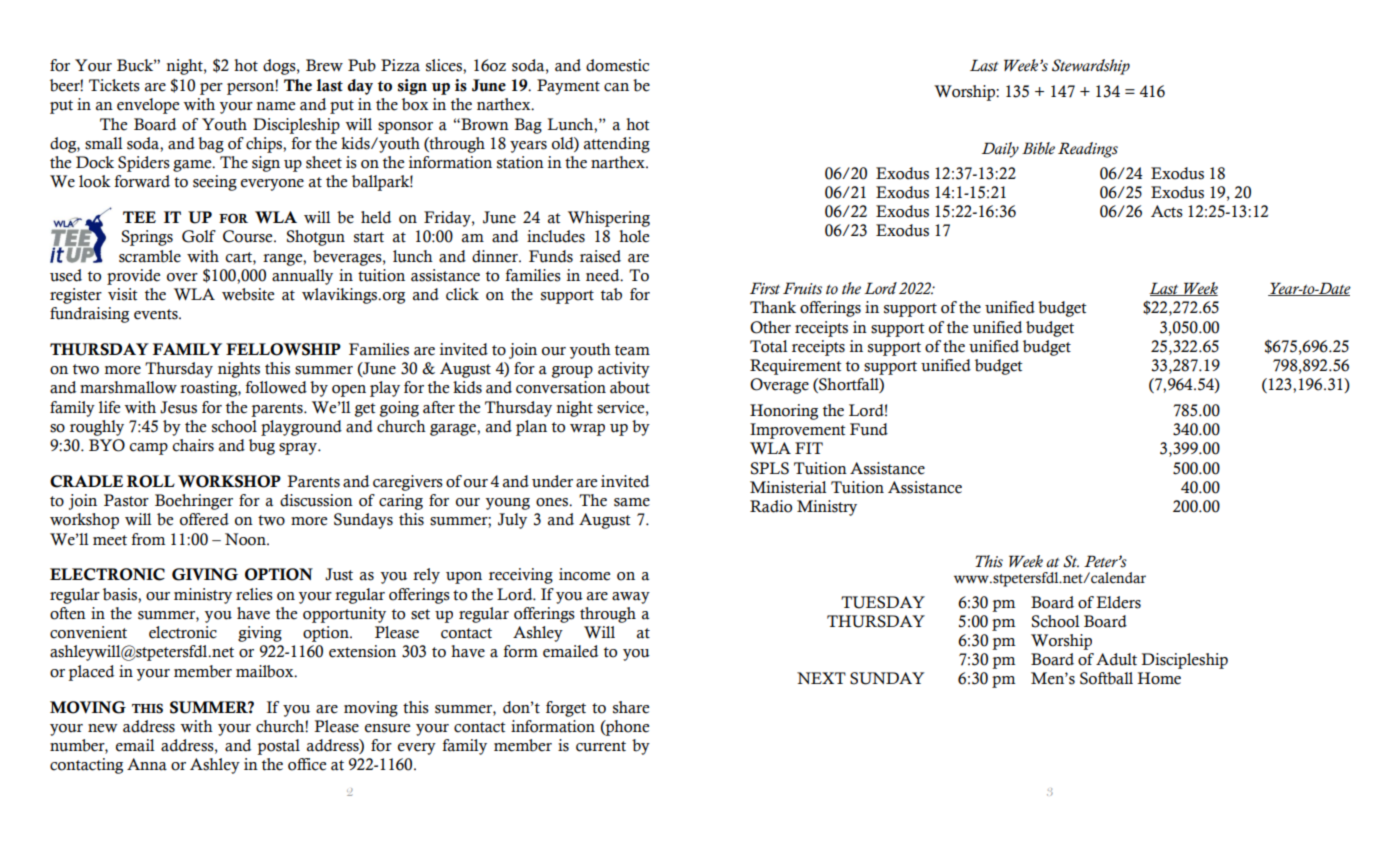 The width and height of the document is (1400, 850). Describe the element at coordinates (1118, 602) in the document. I see `Elders` at that location.
